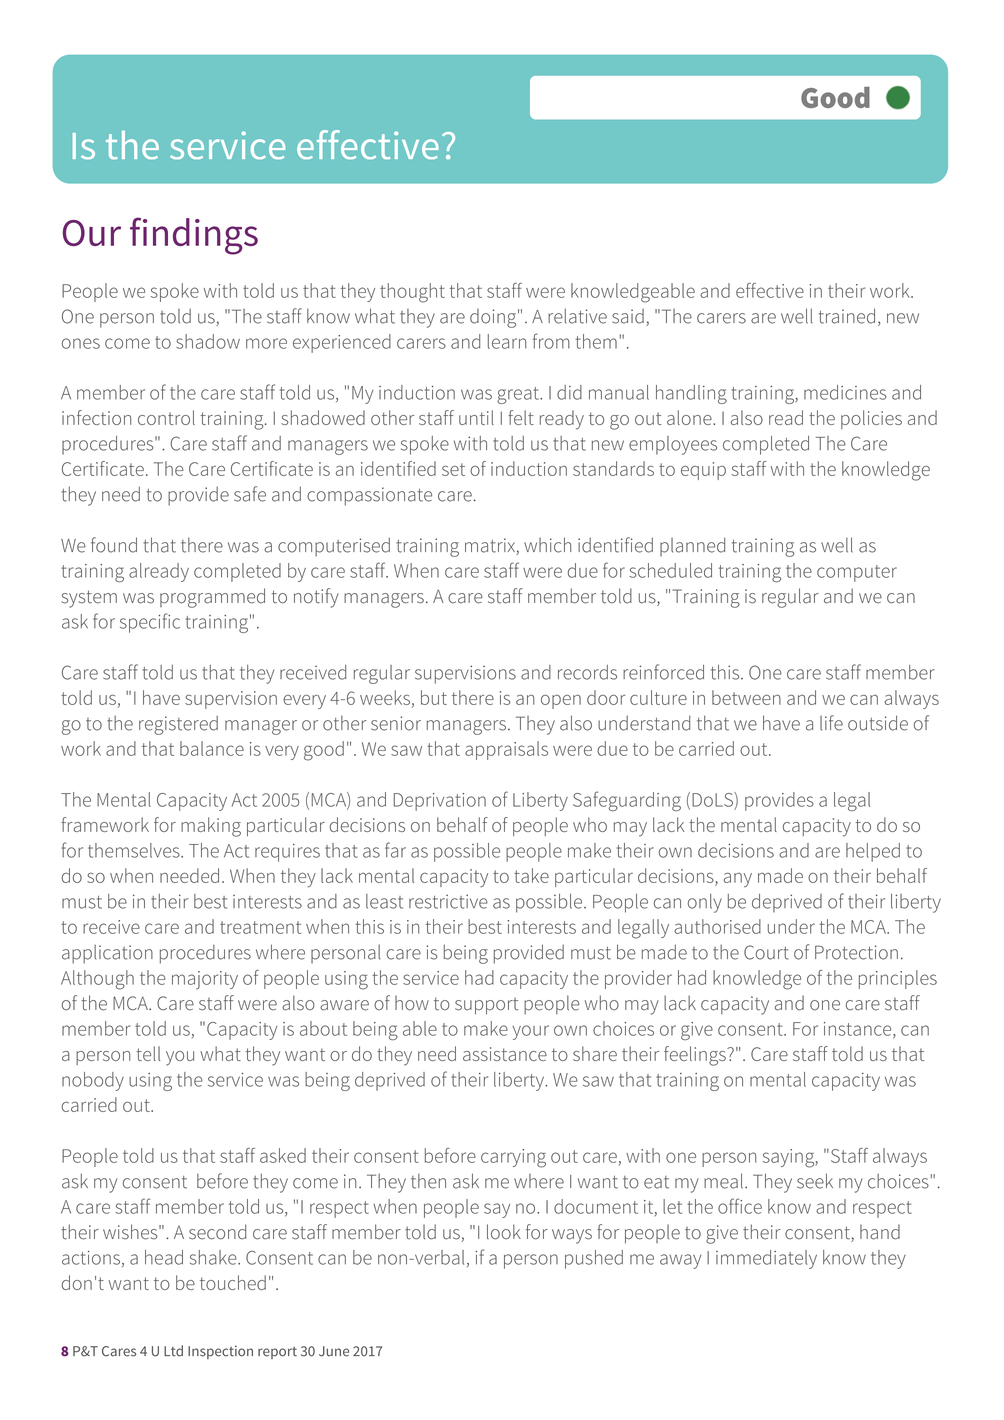 This screenshot has width=1004, height=1420. Describe the element at coordinates (434, 697) in the screenshot. I see `but` at that location.
